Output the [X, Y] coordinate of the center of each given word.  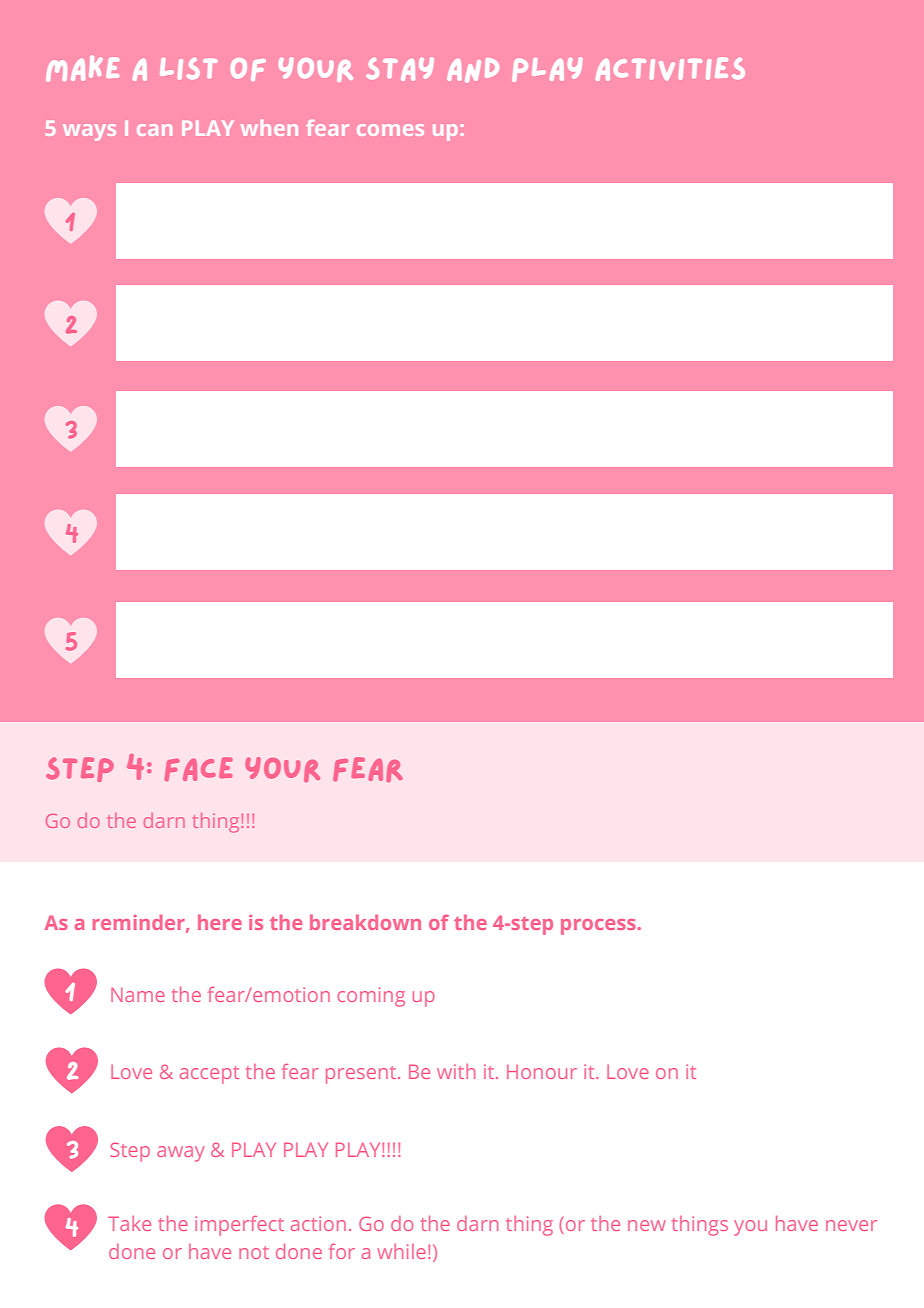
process [598, 927]
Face [198, 769]
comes [390, 130]
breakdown [365, 922]
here [220, 922]
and [473, 70]
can [154, 130]
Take [129, 1223]
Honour [542, 1072]
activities [670, 69]
